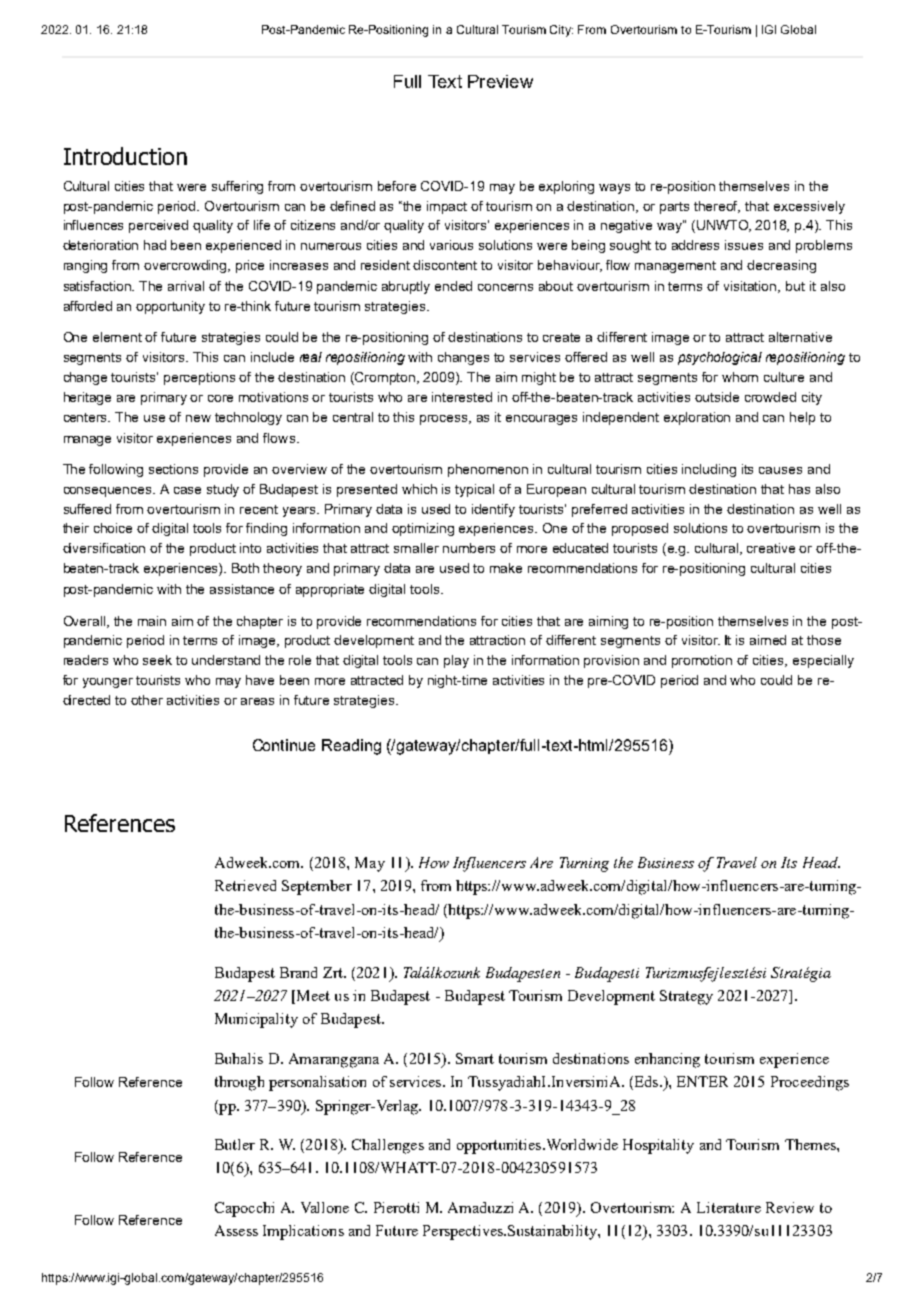 This page has width=924, height=1308. Describe the element at coordinates (717, 207) in the page. I see `thereof` at that location.
